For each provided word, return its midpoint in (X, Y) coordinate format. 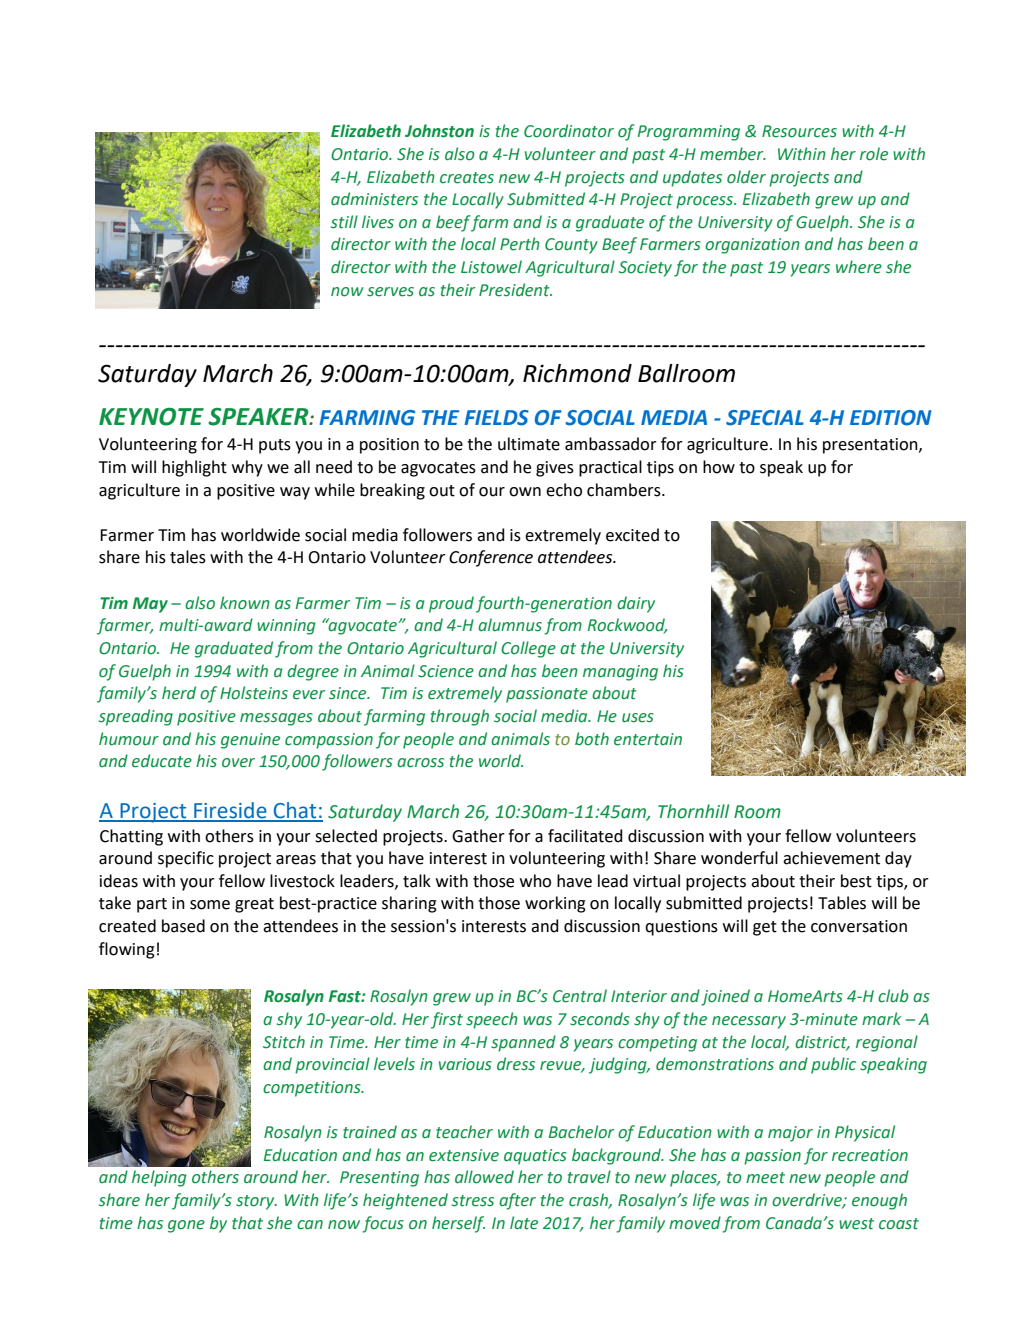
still (344, 222)
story (256, 1202)
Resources (799, 131)
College (528, 649)
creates (467, 178)
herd (179, 693)
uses (638, 718)
